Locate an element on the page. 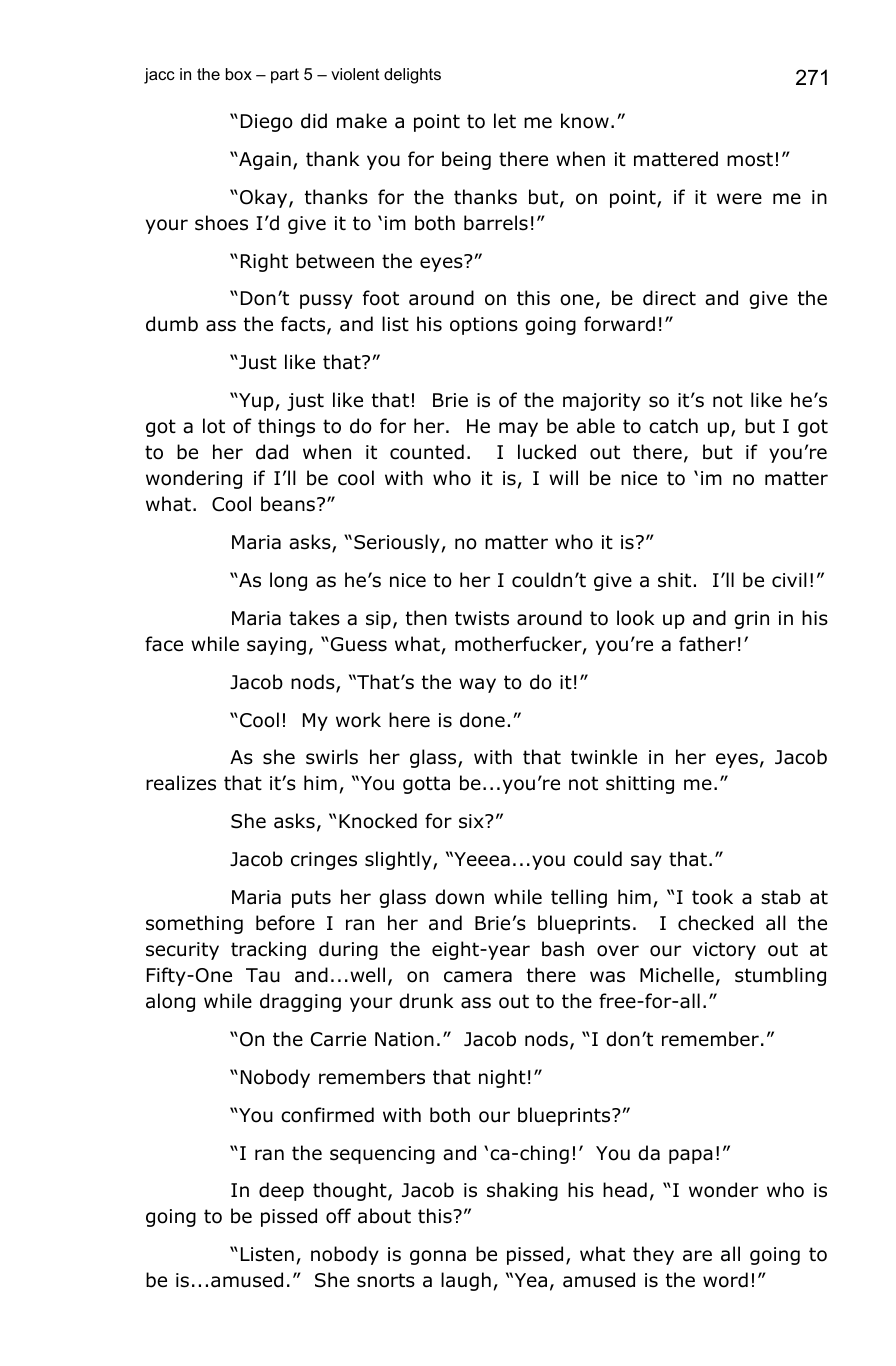 The height and width of the page is (1366, 896). saying is located at coordinates (276, 646).
